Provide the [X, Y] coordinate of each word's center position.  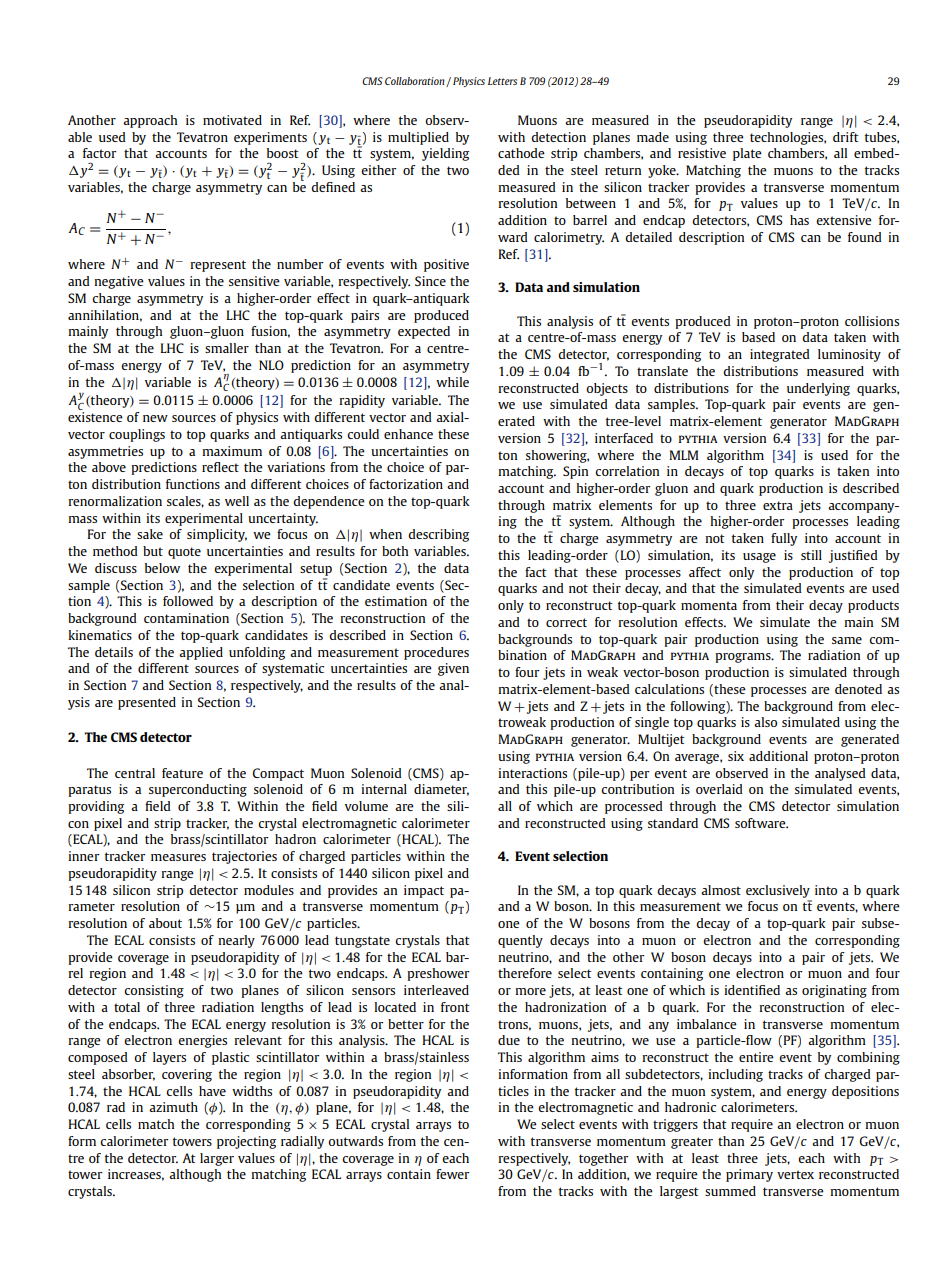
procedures [436, 653]
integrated [780, 355]
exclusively [778, 891]
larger [217, 1159]
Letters [502, 81]
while [452, 382]
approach [150, 121]
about [165, 923]
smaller [227, 348]
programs [744, 658]
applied [201, 653]
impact [424, 891]
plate [747, 154]
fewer [453, 1174]
